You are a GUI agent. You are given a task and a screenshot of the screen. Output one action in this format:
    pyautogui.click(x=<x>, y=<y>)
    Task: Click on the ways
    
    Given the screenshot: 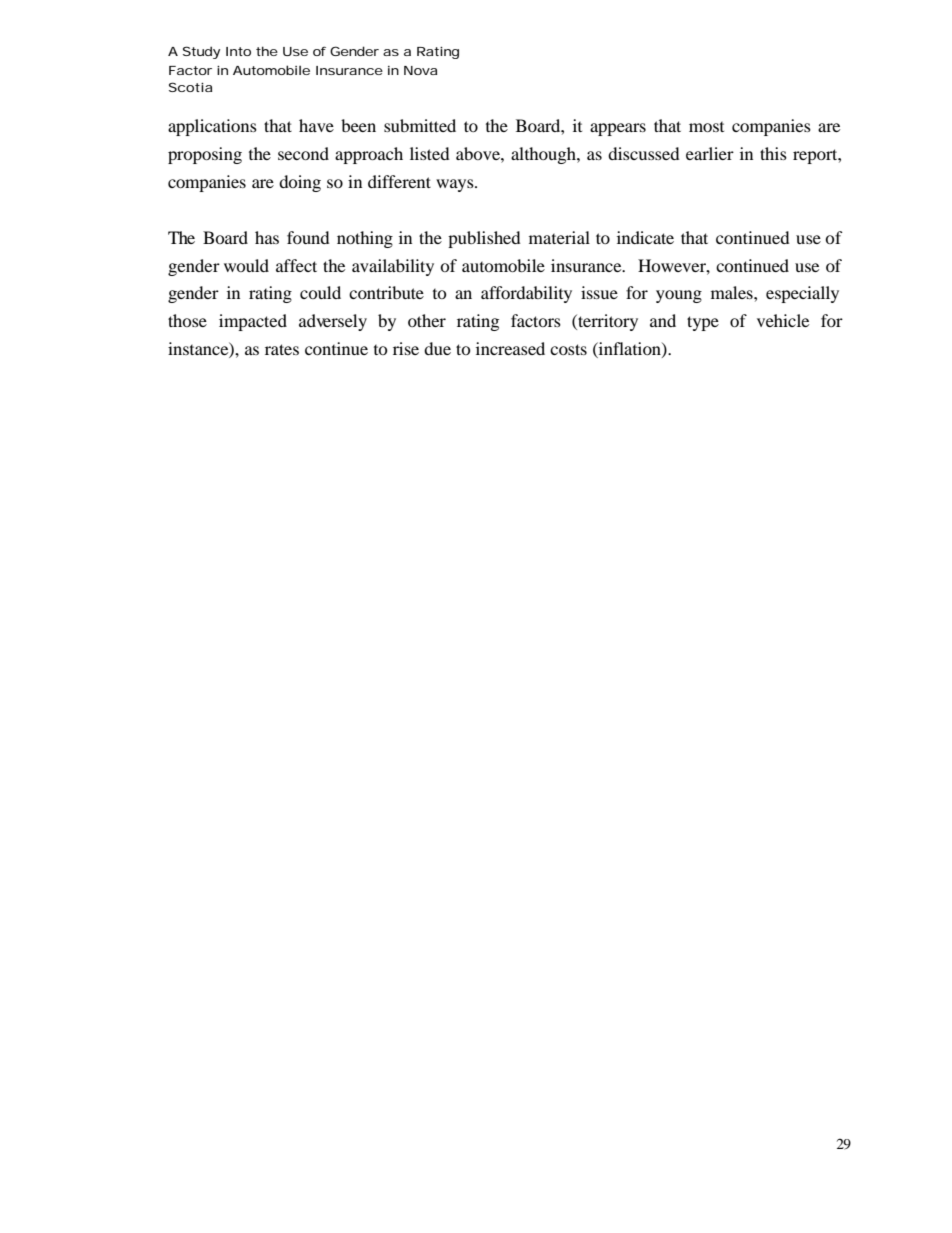 What is the action you would take?
    pyautogui.click(x=456, y=185)
